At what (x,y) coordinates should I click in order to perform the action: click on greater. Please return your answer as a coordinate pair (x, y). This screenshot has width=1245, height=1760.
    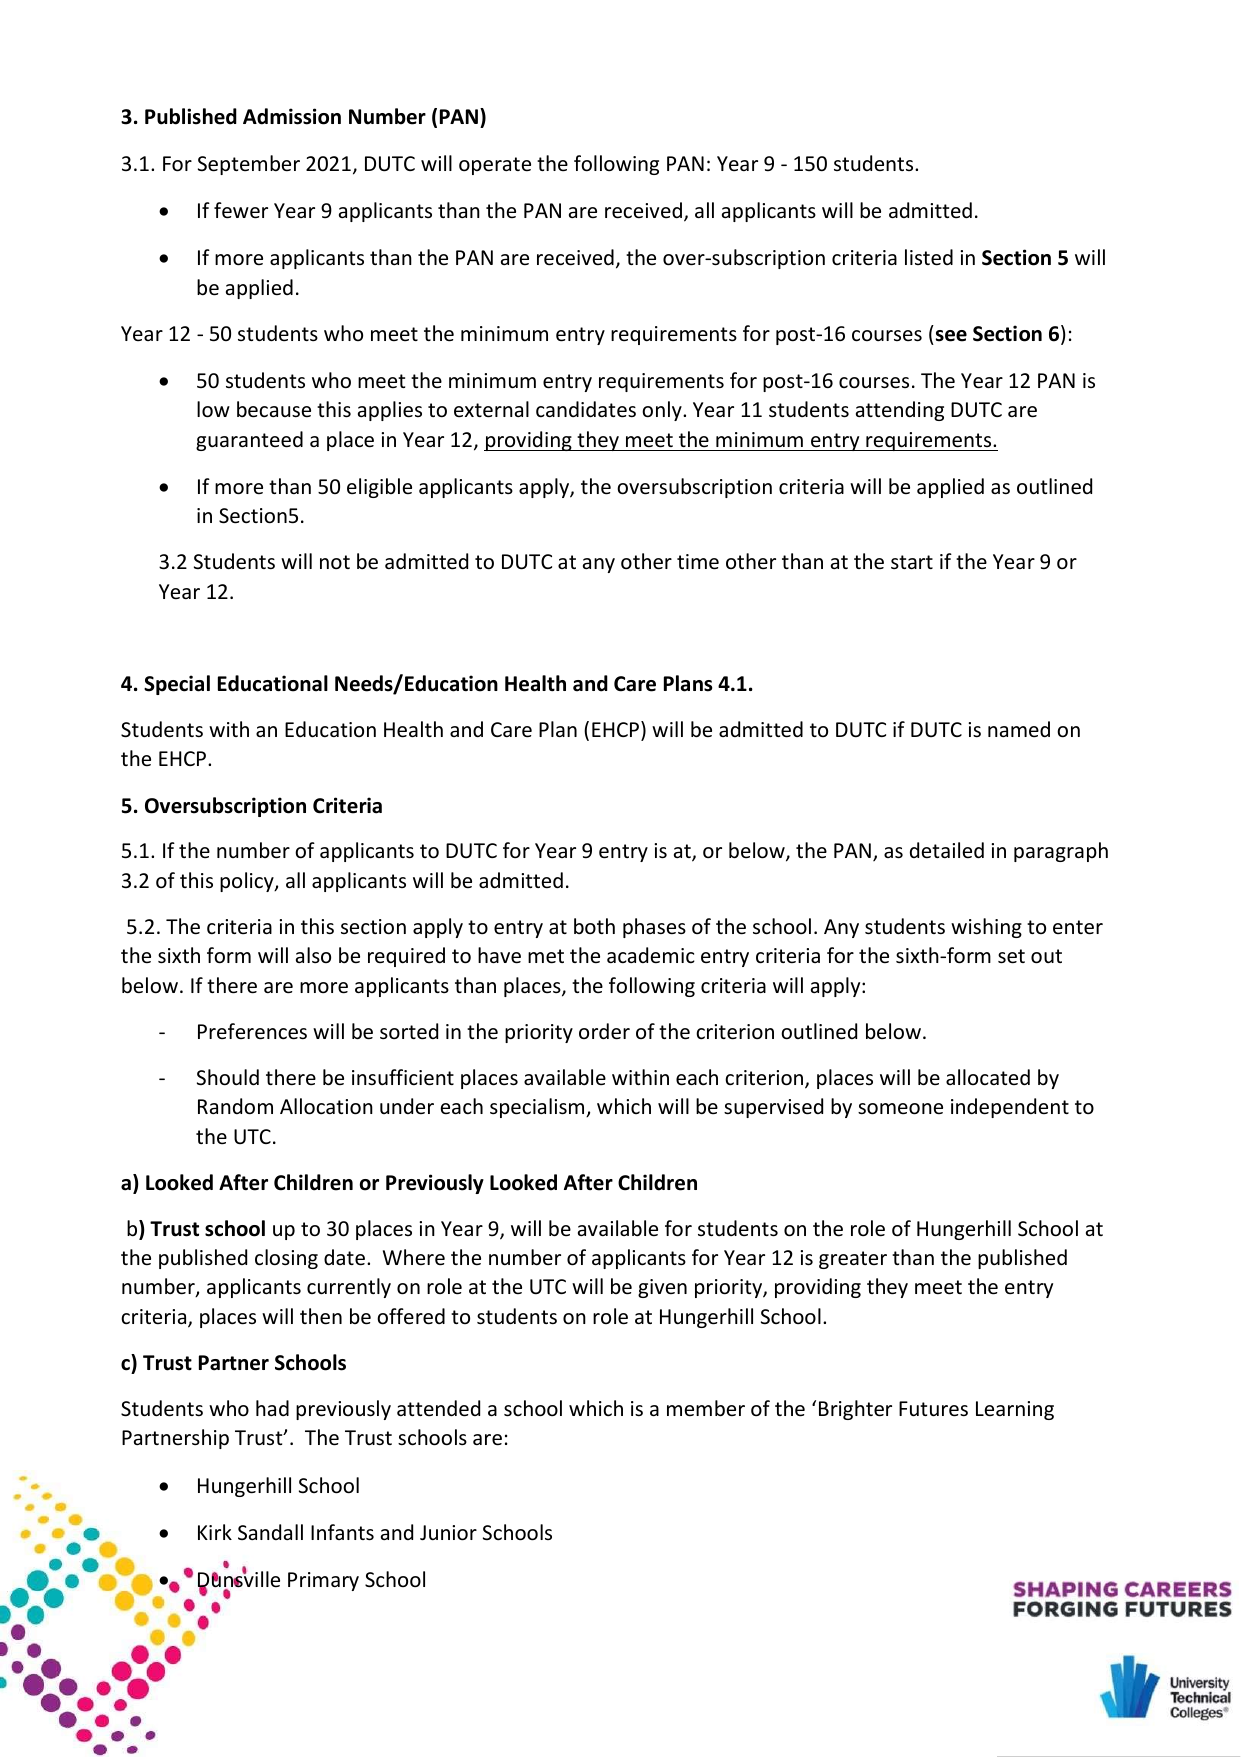
    Looking at the image, I should click on (853, 1260).
